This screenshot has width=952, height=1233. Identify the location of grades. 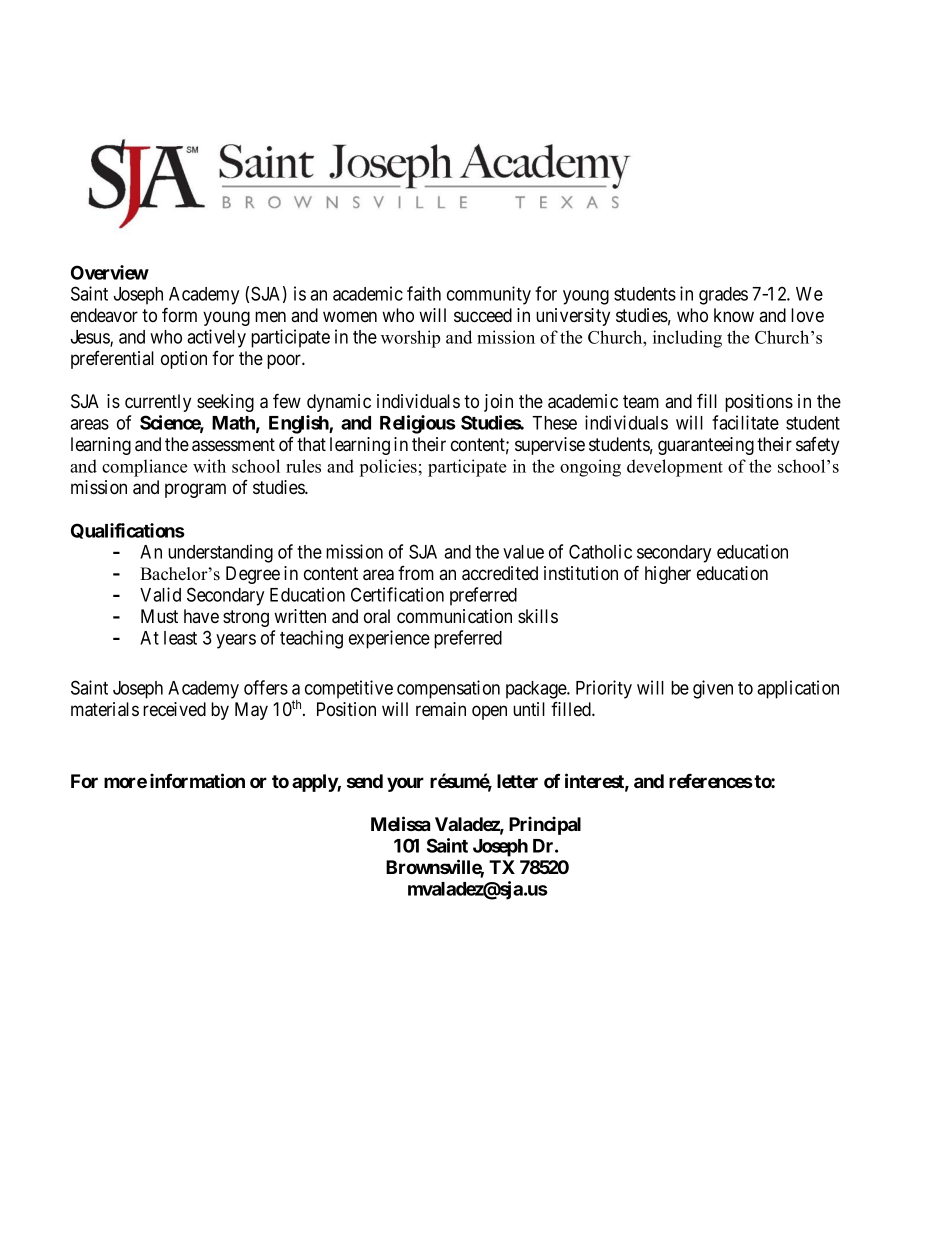
(723, 296).
